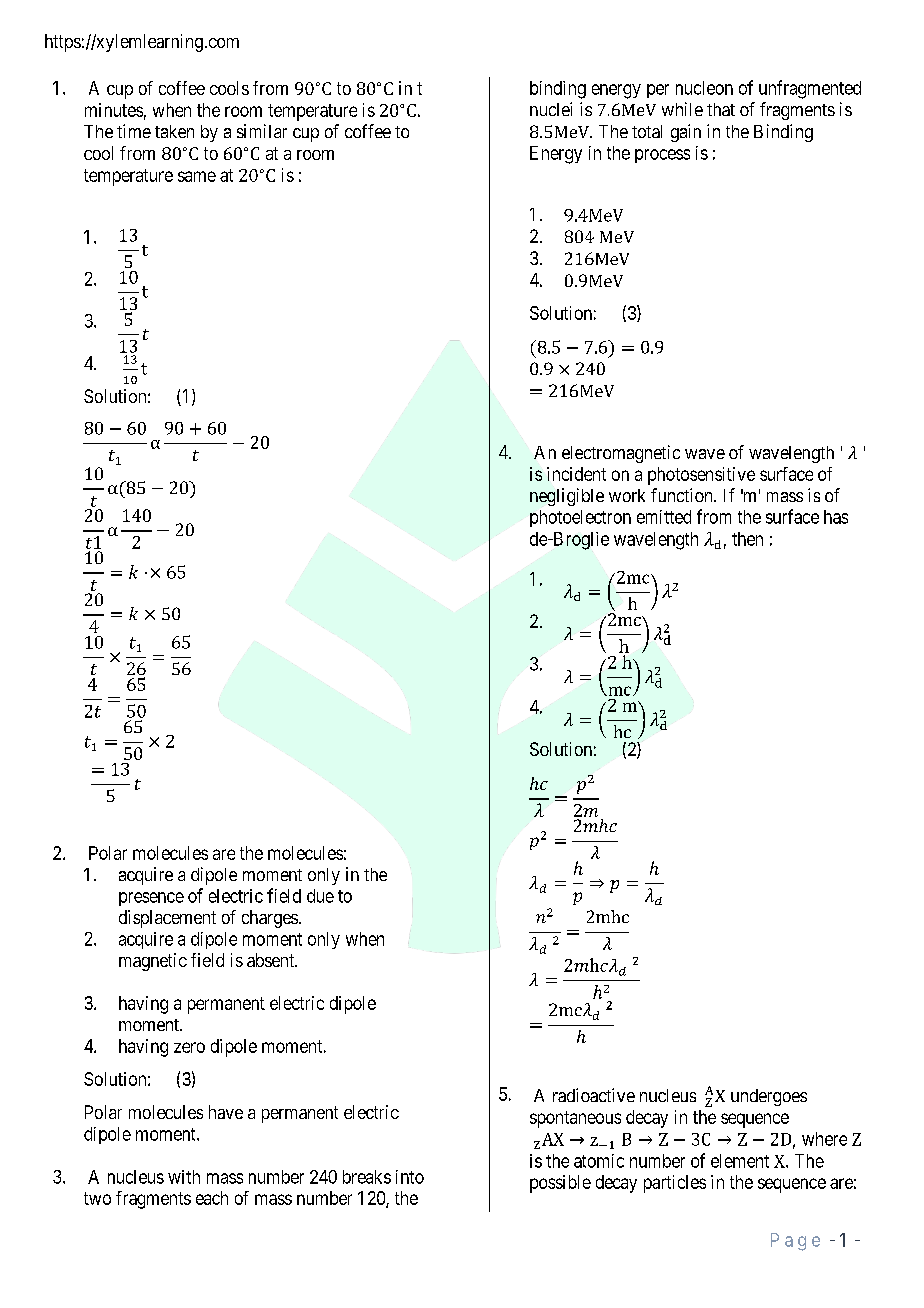 The image size is (924, 1308). Describe the element at coordinates (184, 1177) in the image. I see `with` at that location.
